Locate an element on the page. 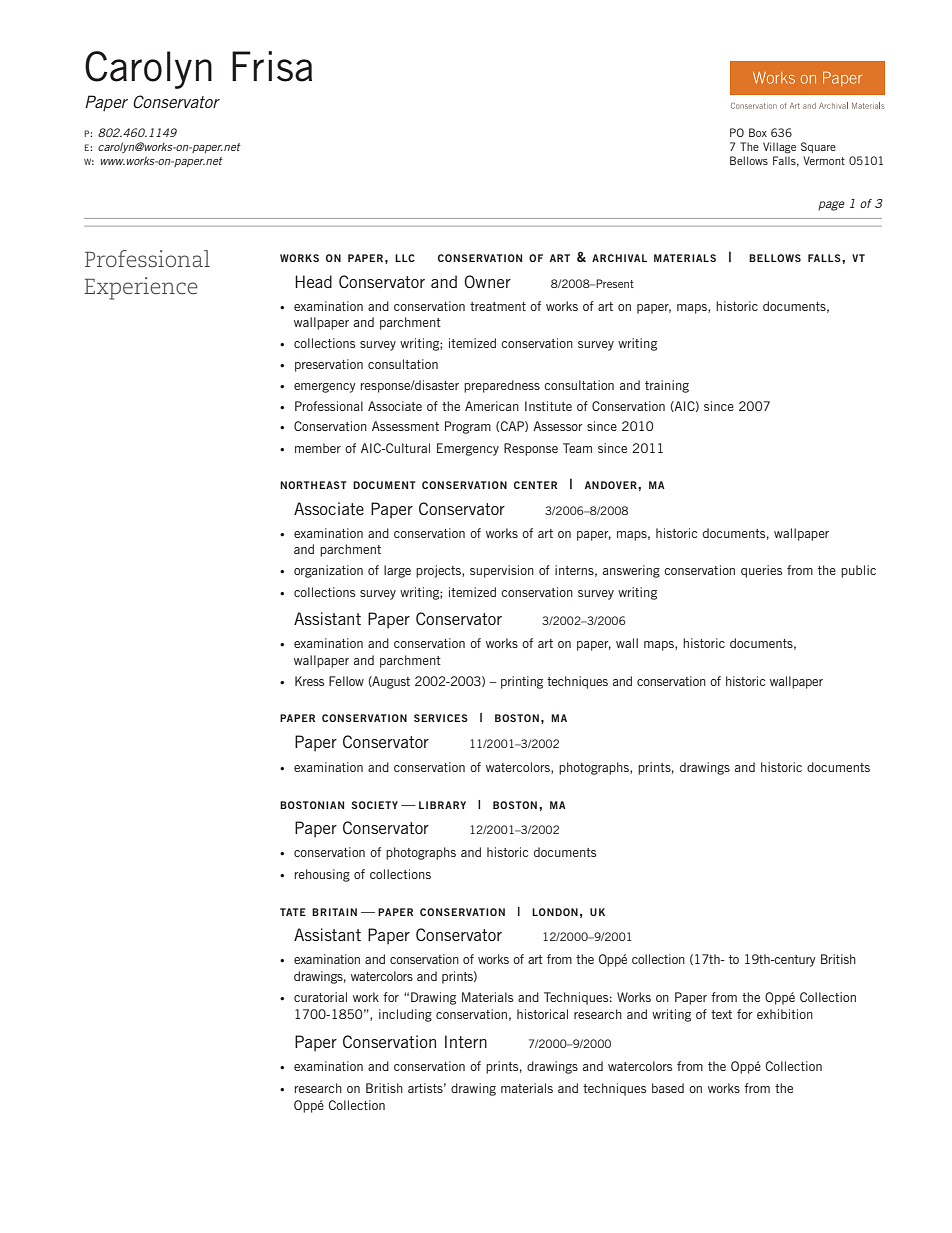 The width and height of the page is (952, 1233). queries is located at coordinates (761, 571).
